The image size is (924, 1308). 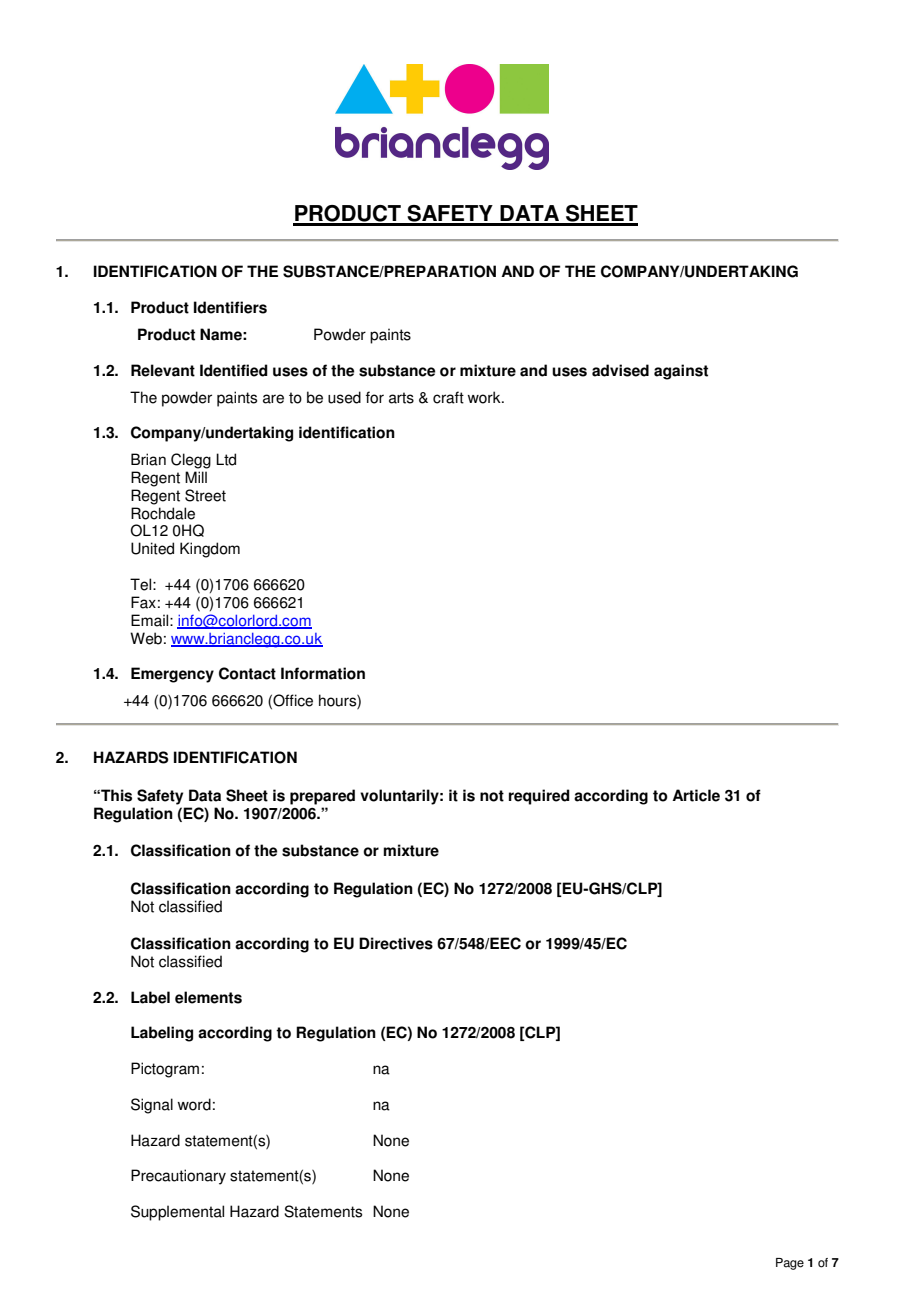 I want to click on craft, so click(x=448, y=397).
